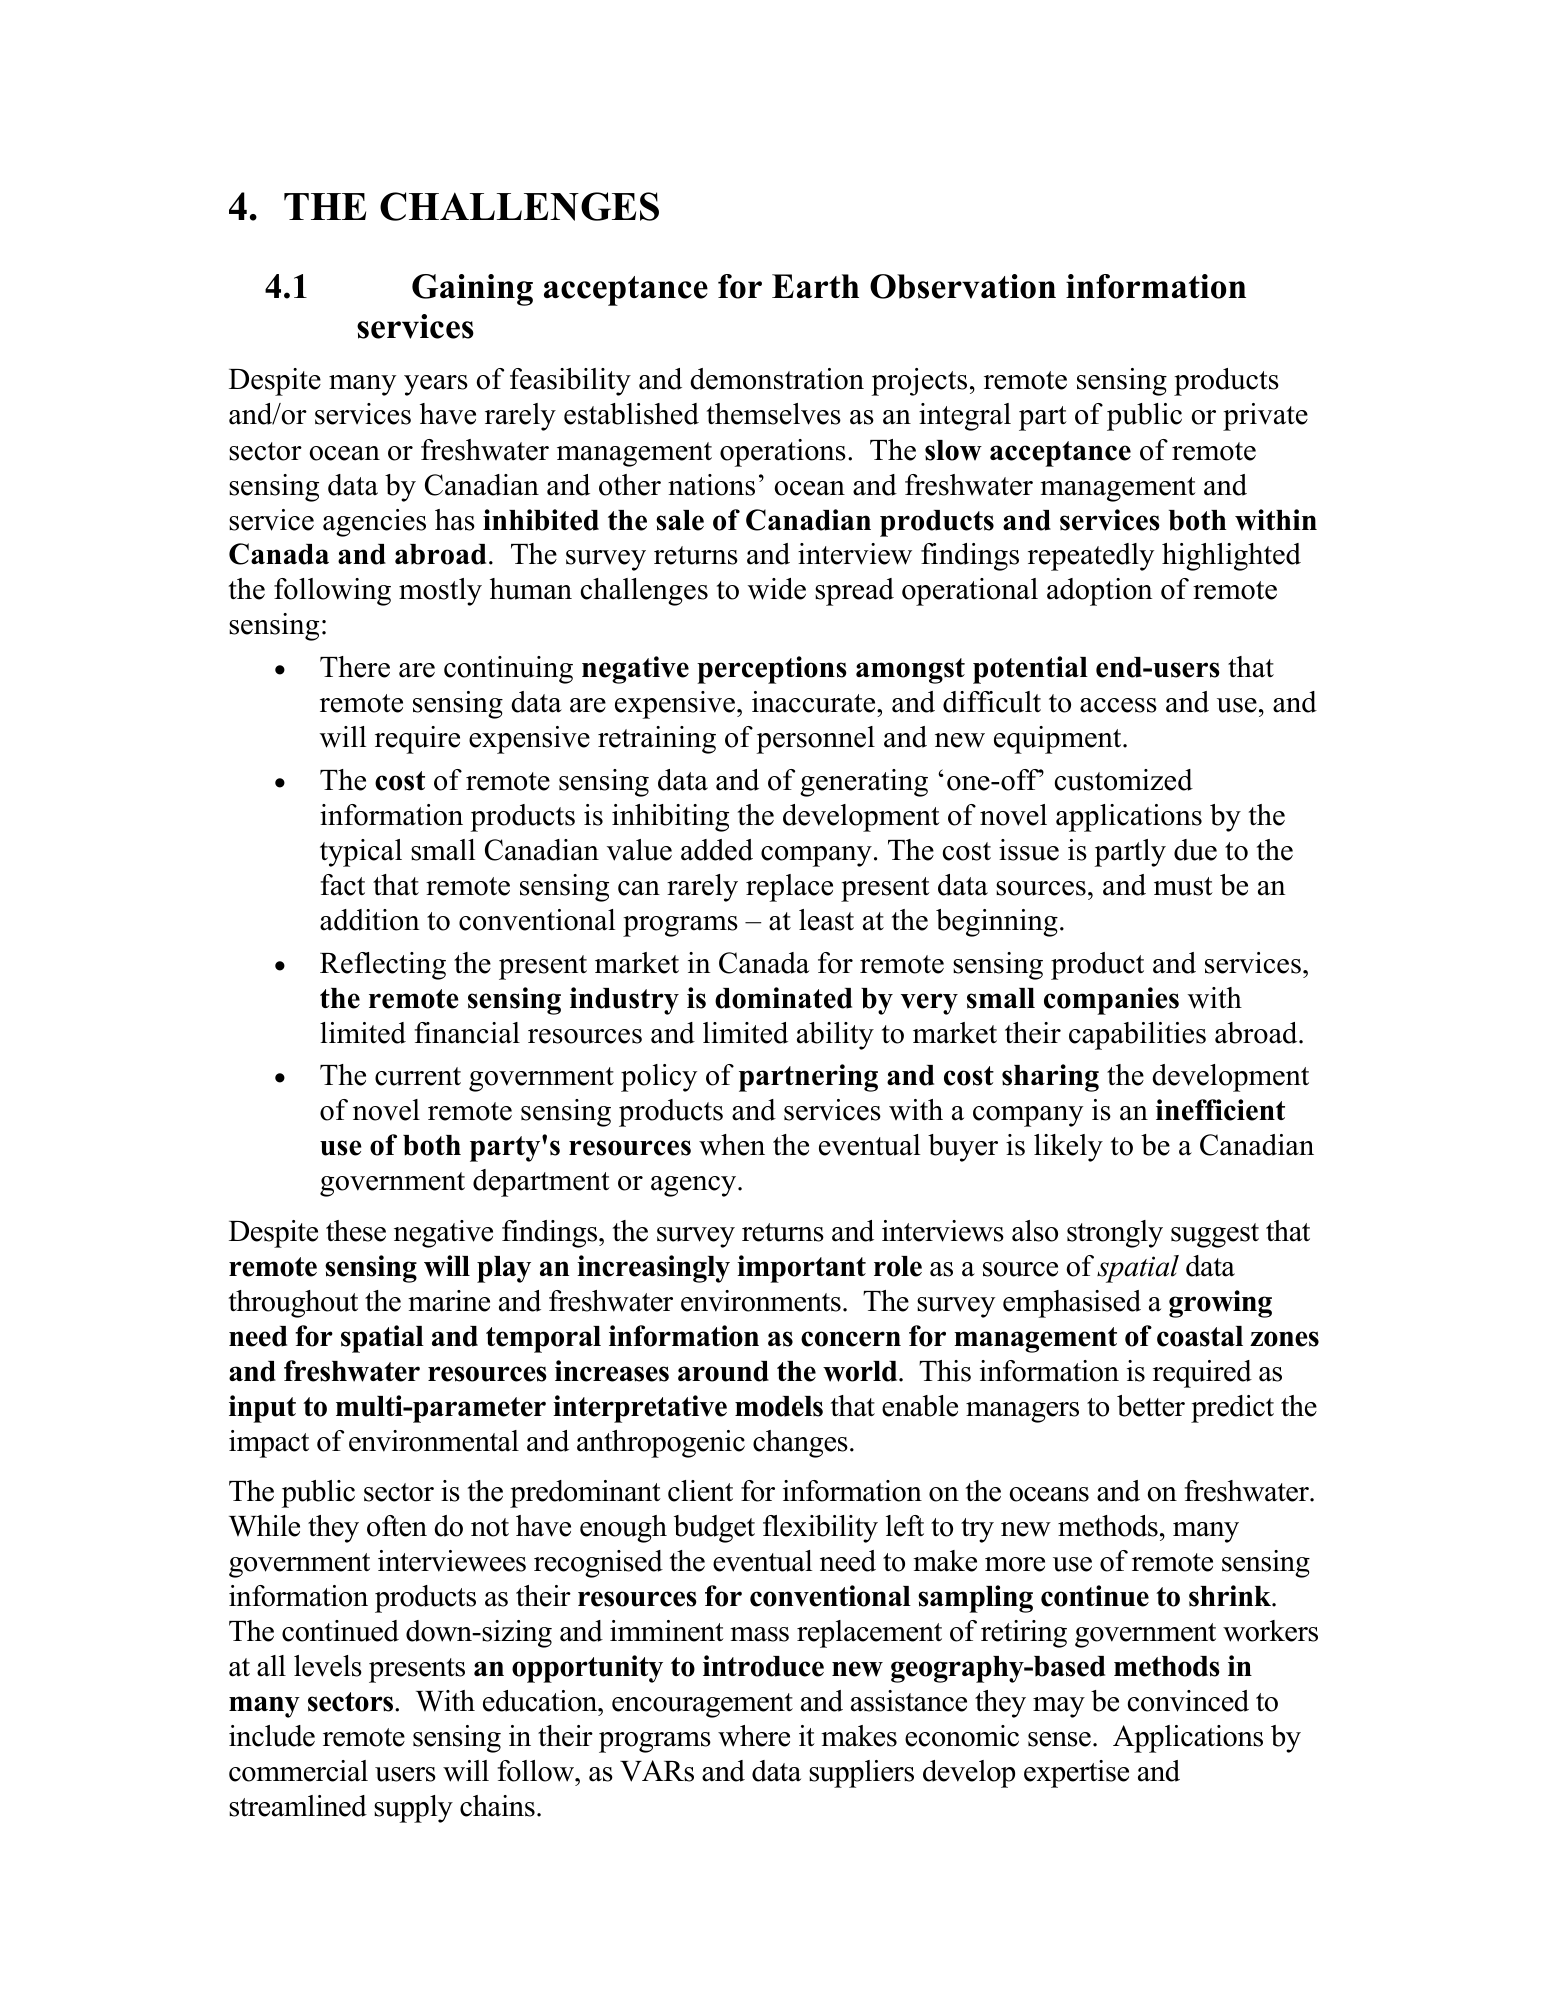 This screenshot has width=1553, height=2010. I want to click on years, so click(436, 385).
